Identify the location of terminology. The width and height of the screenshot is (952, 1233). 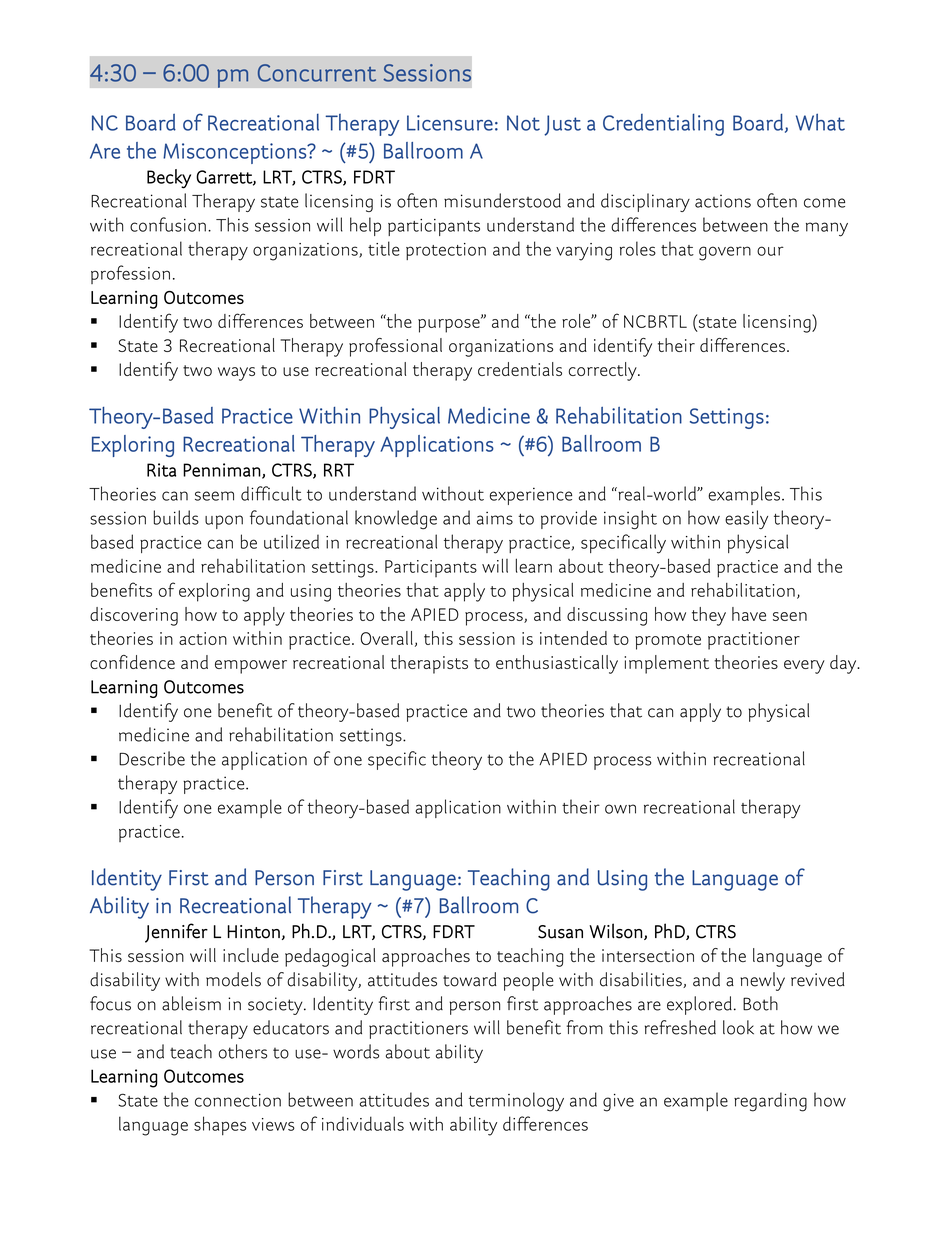
(516, 1102).
